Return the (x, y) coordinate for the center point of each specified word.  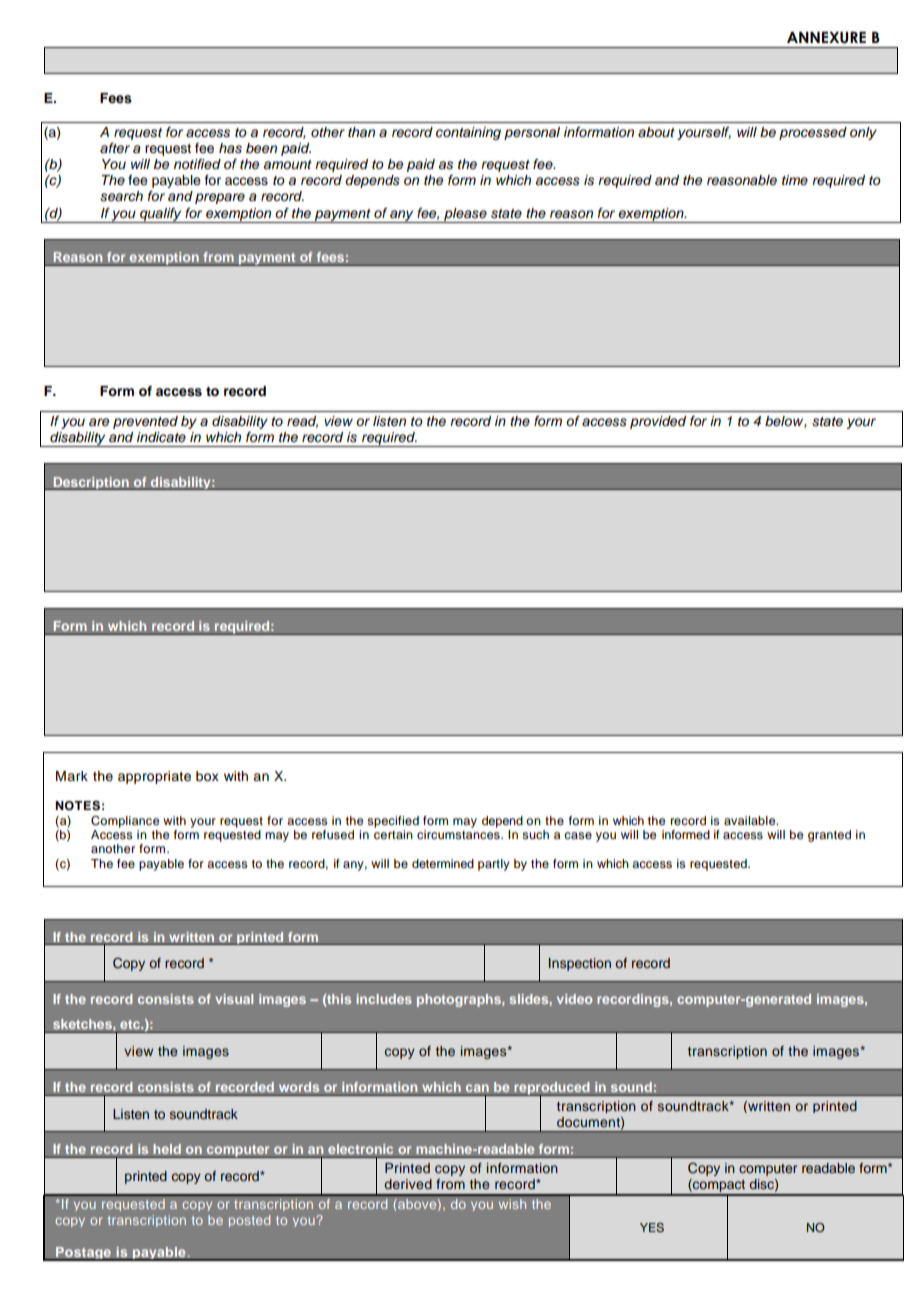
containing (468, 133)
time (795, 180)
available (751, 820)
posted (249, 1221)
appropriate (154, 777)
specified (393, 822)
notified (197, 164)
